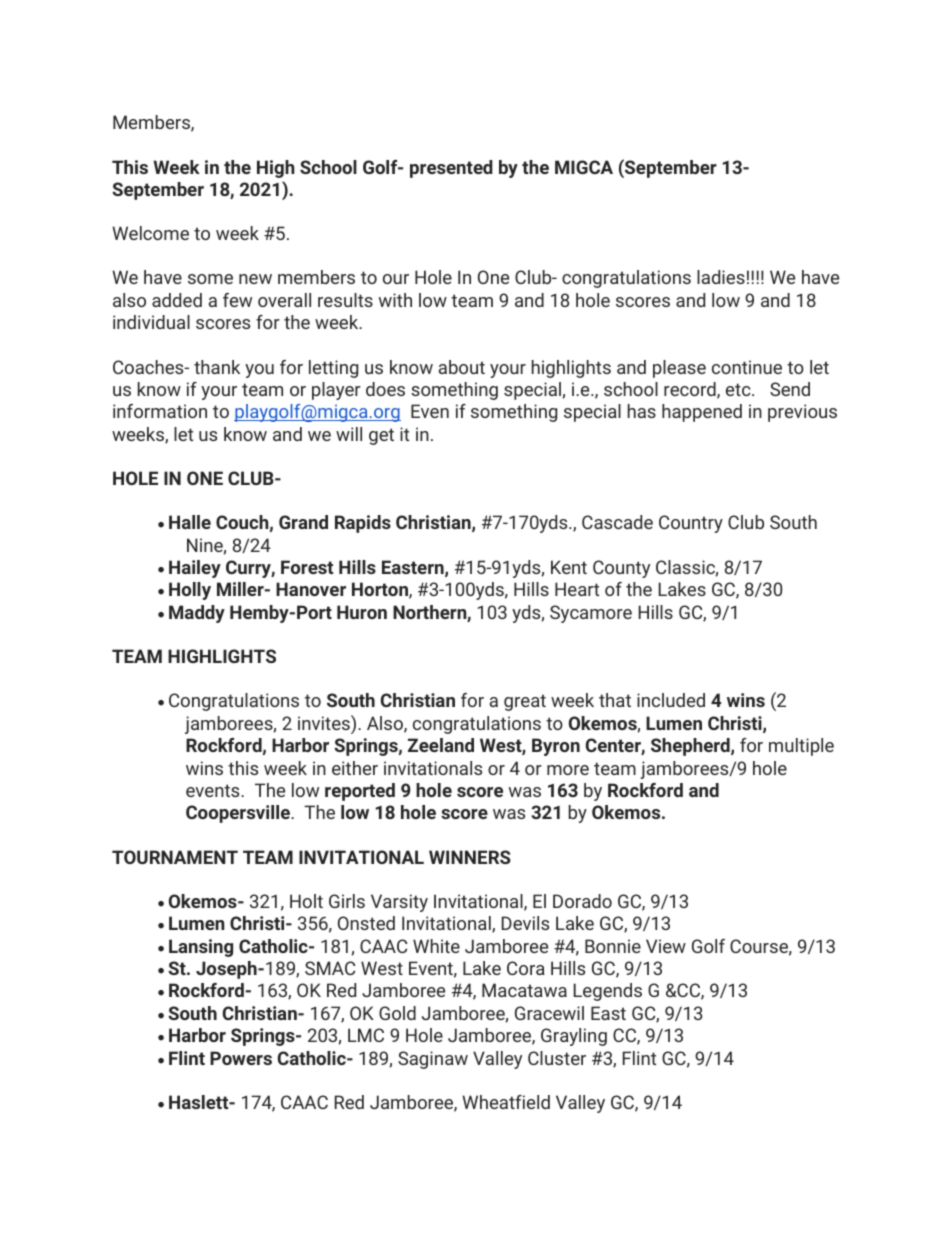 The image size is (952, 1233). I want to click on with, so click(395, 300).
